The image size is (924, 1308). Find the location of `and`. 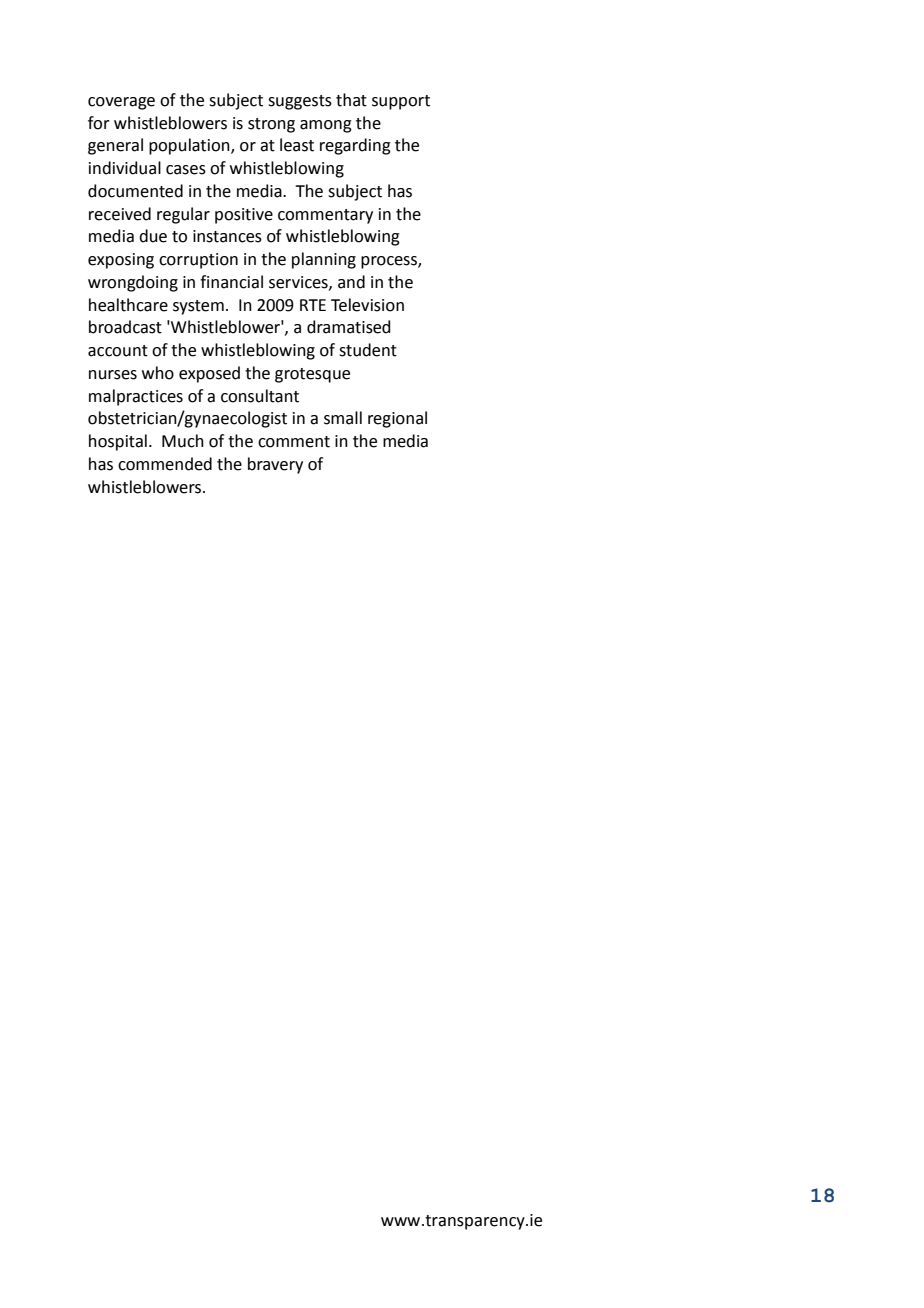

and is located at coordinates (351, 282).
